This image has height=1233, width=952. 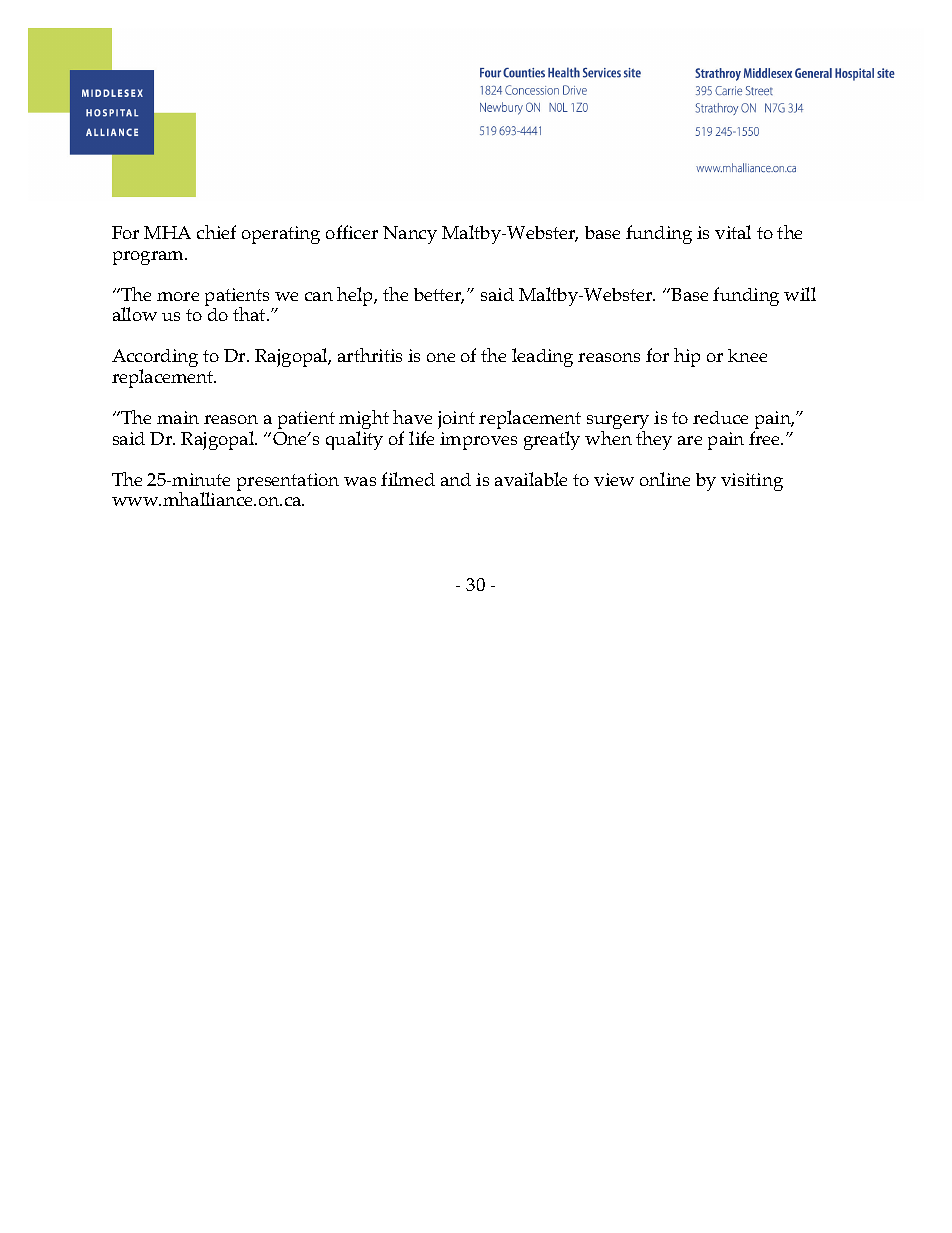 I want to click on and, so click(x=456, y=479).
